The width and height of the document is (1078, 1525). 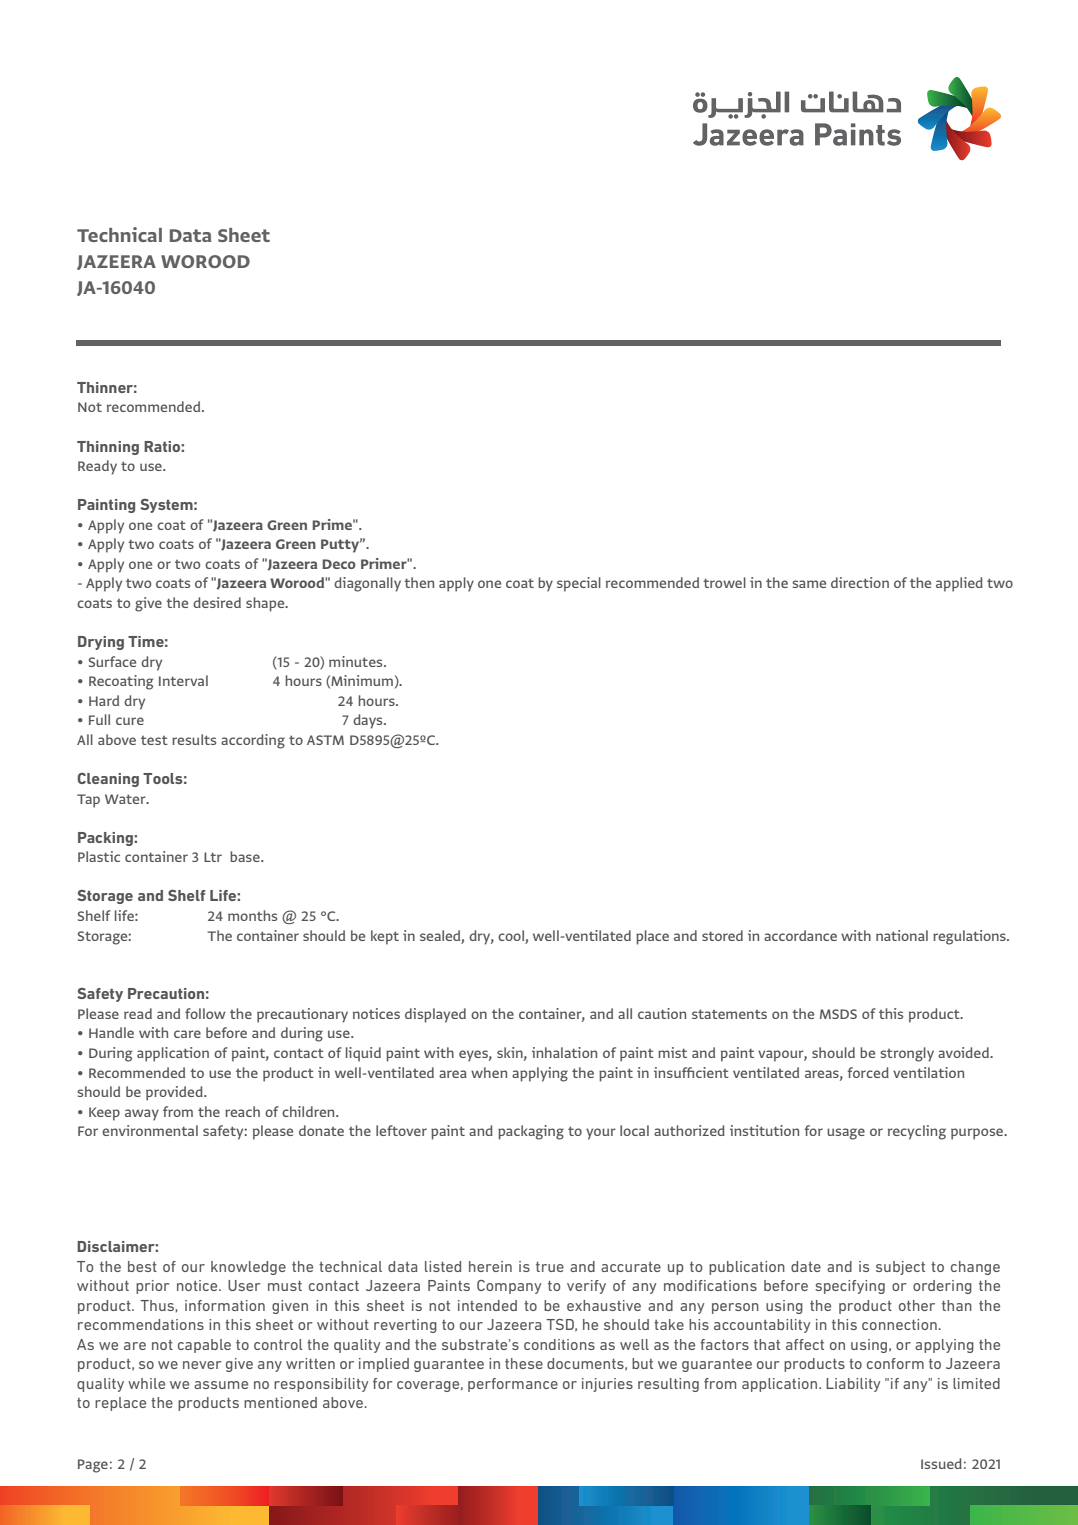 I want to click on Thinning, so click(x=108, y=448).
